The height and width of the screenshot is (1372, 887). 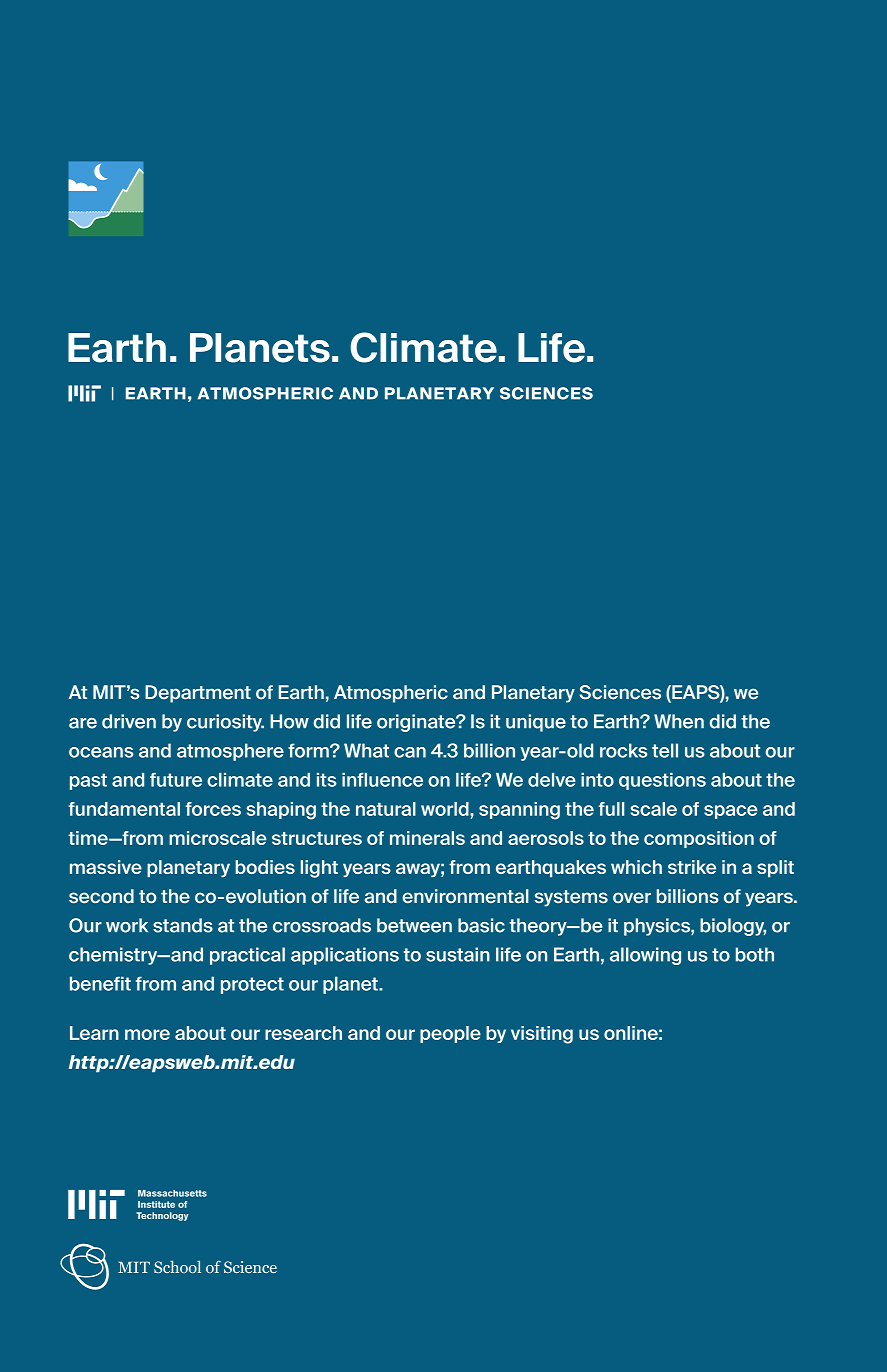 What do you see at coordinates (198, 694) in the screenshot?
I see `Department` at bounding box center [198, 694].
